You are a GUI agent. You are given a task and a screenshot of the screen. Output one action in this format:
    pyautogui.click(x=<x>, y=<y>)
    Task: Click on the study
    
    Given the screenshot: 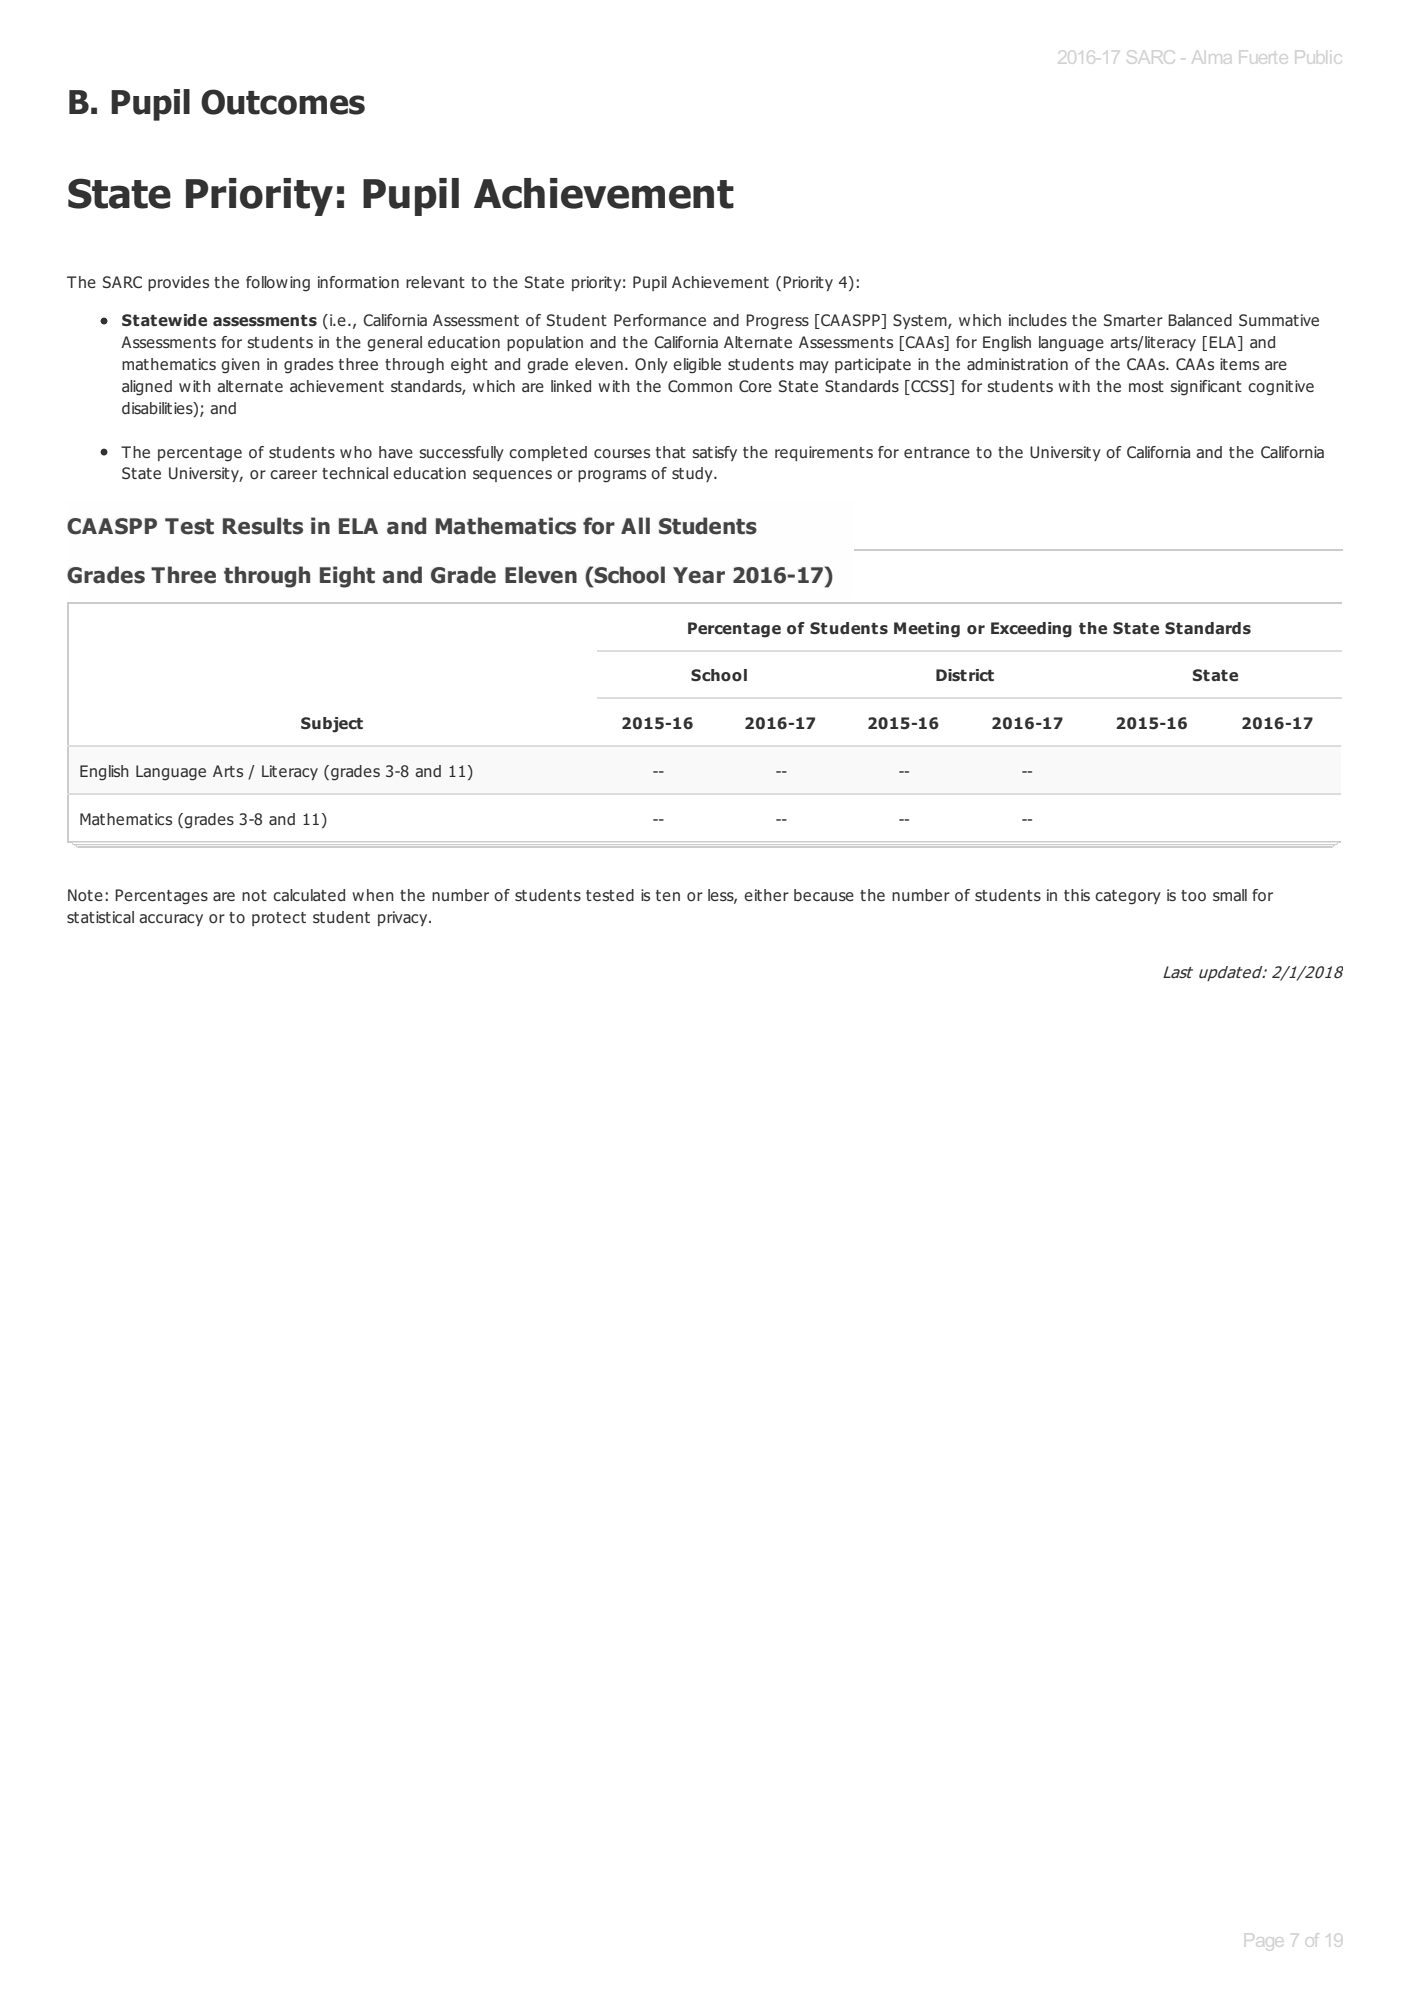 What is the action you would take?
    pyautogui.click(x=693, y=474)
